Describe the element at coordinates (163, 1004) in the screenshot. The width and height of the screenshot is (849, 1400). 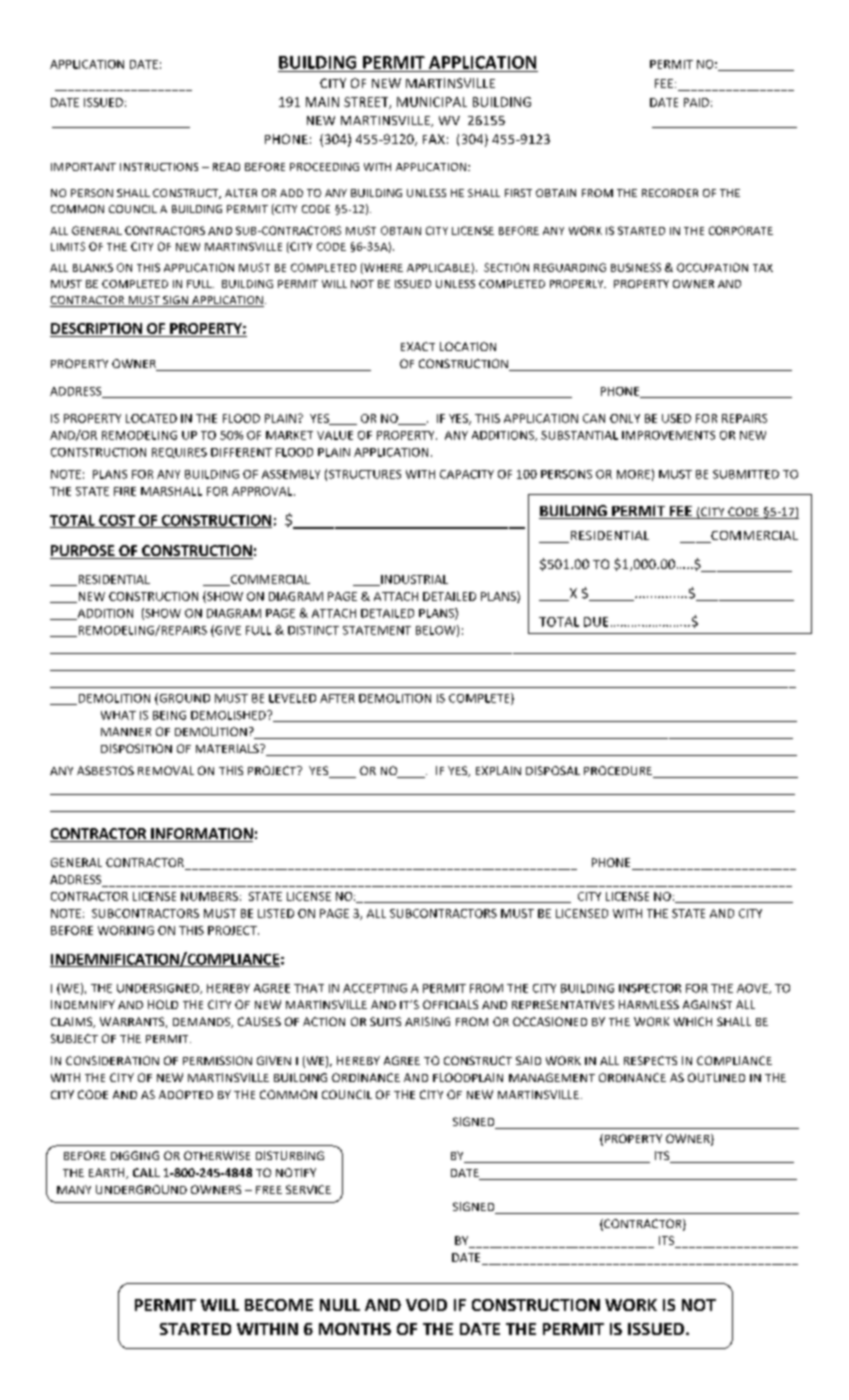
I see `HOLD` at that location.
